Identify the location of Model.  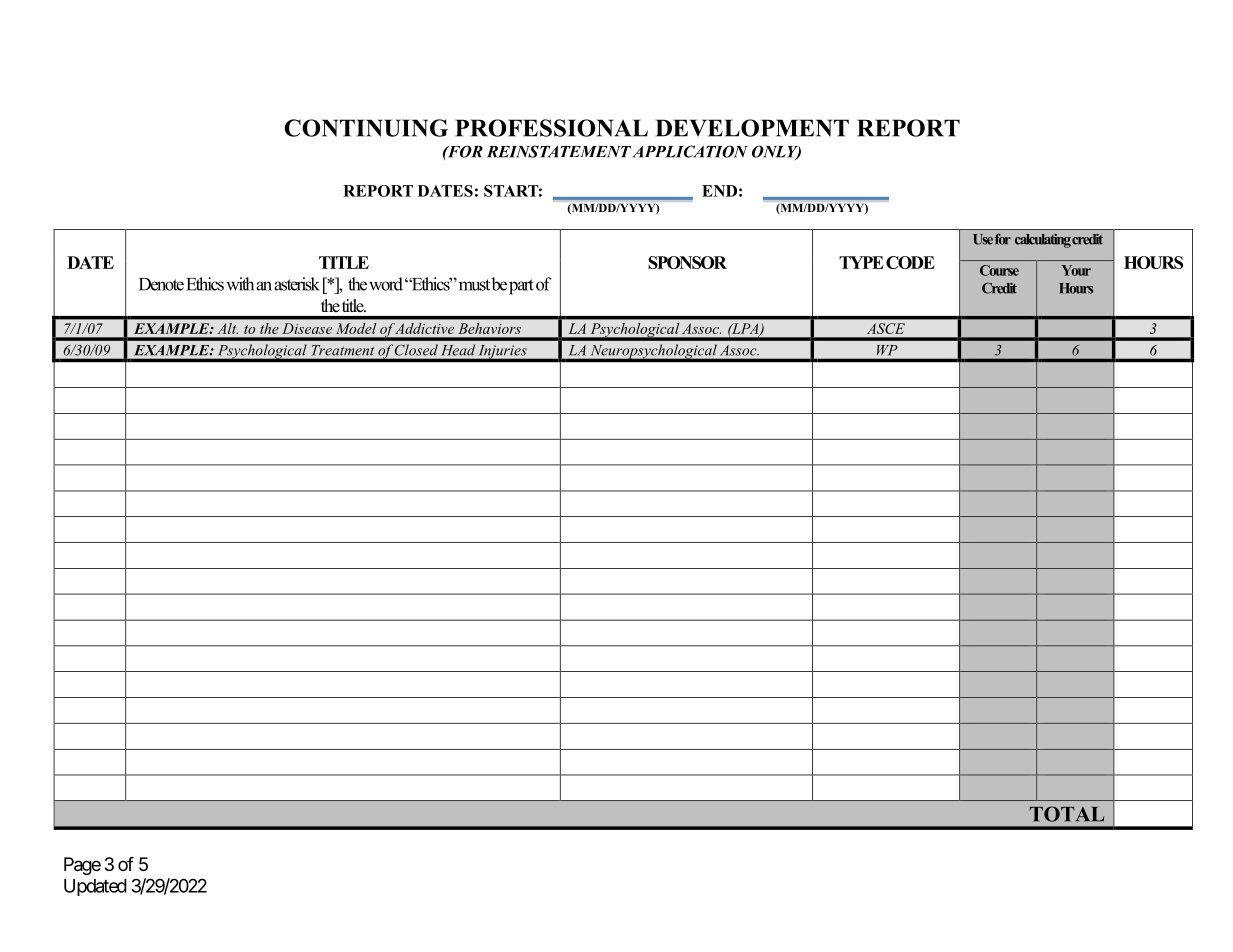
(356, 328).
